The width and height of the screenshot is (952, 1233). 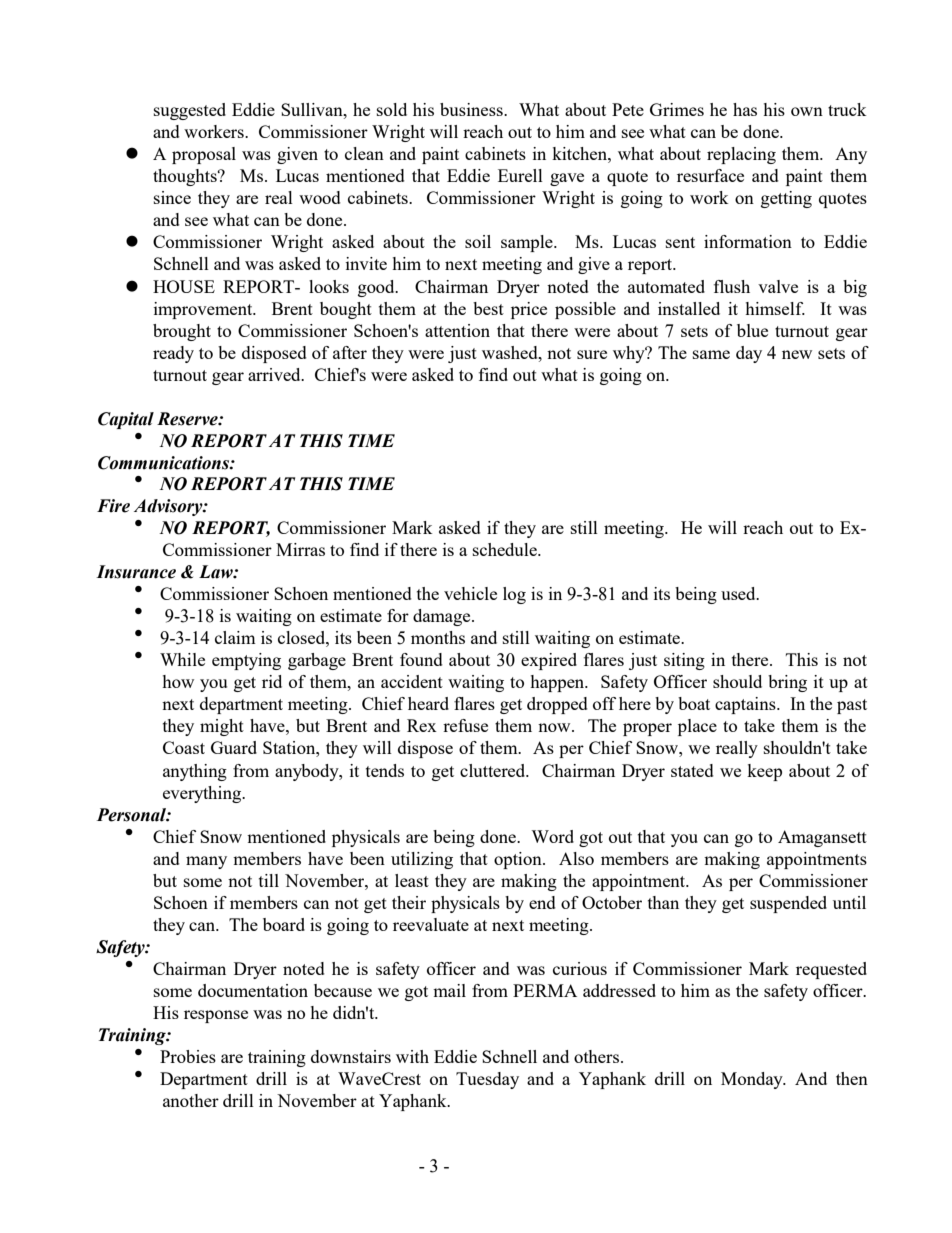 What do you see at coordinates (470, 593) in the screenshot?
I see `vehicle` at bounding box center [470, 593].
